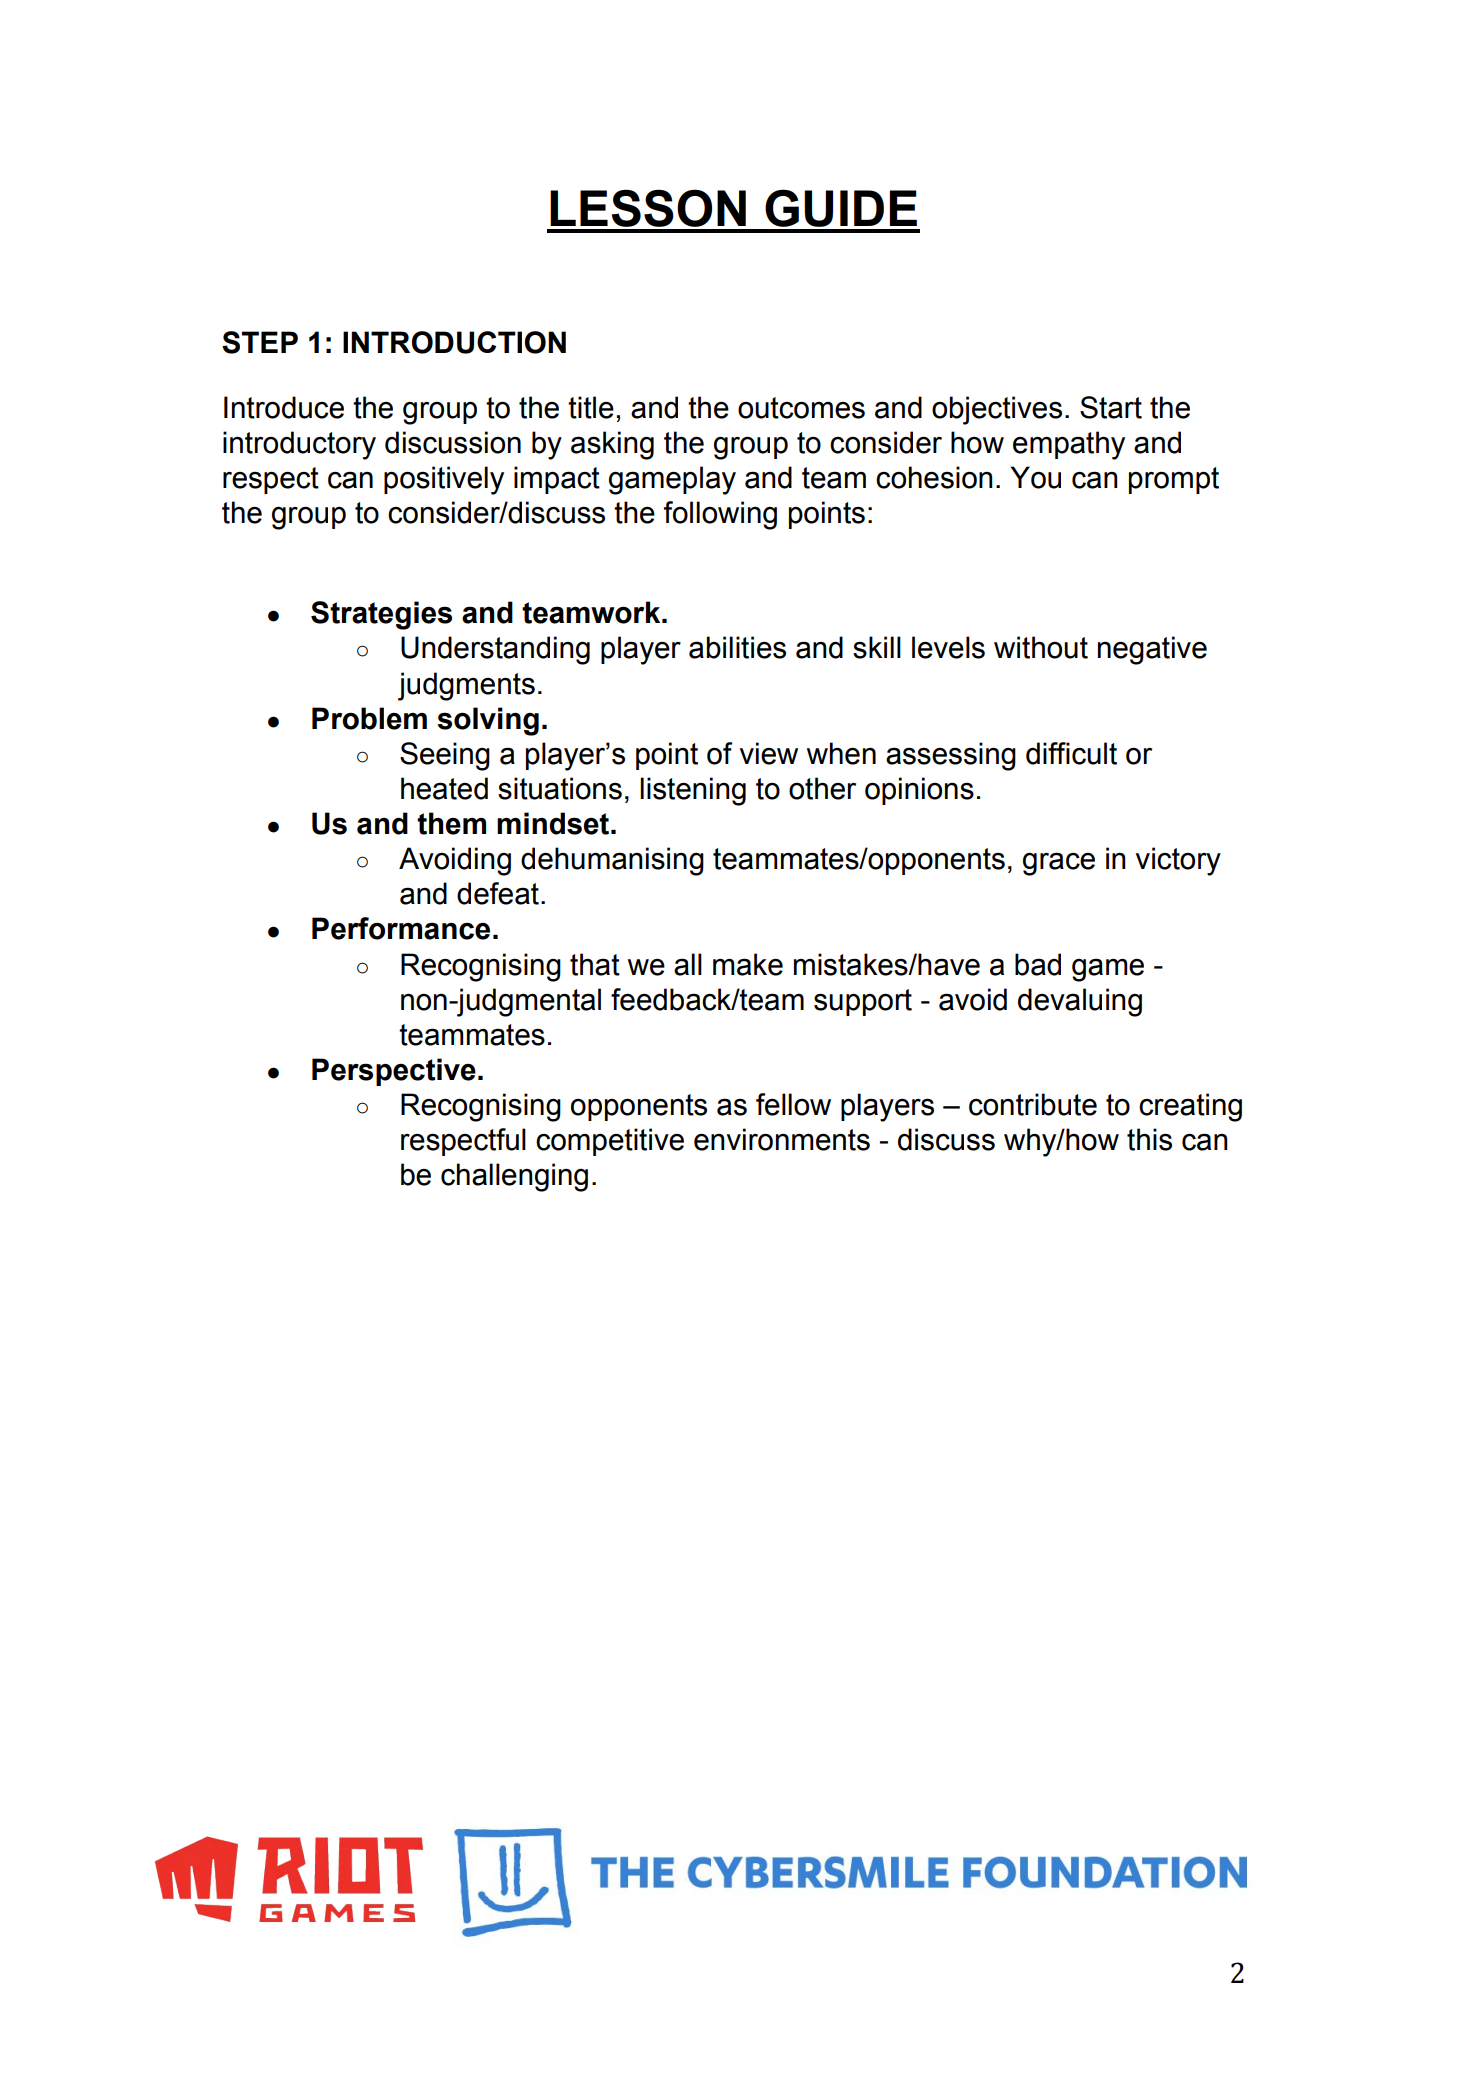  Describe the element at coordinates (612, 861) in the screenshot. I see `dehumanising` at that location.
